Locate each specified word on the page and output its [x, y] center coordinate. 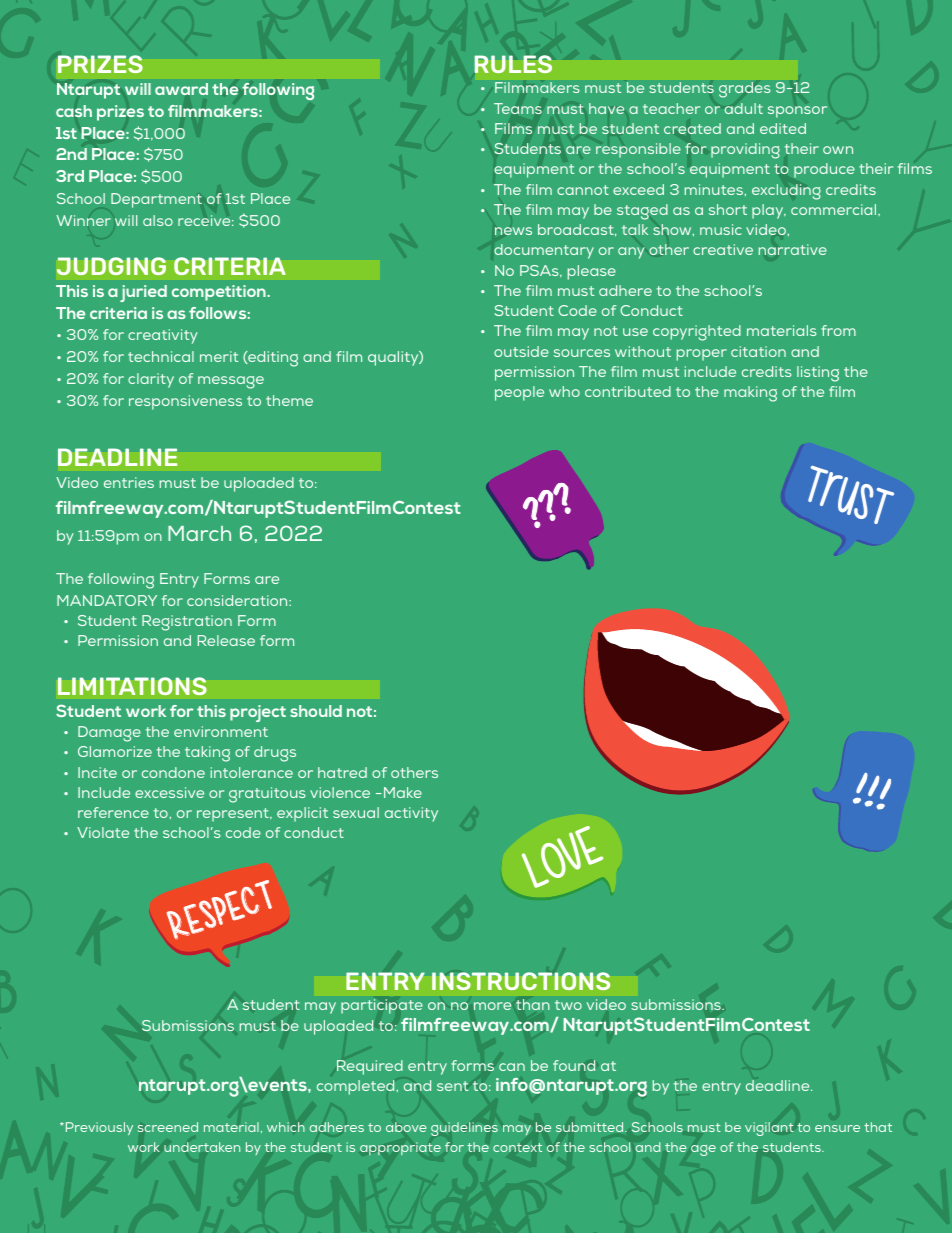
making [750, 394]
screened [168, 1127]
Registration [187, 623]
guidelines [464, 1129]
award [181, 89]
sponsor [797, 112]
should [316, 711]
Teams [518, 108]
